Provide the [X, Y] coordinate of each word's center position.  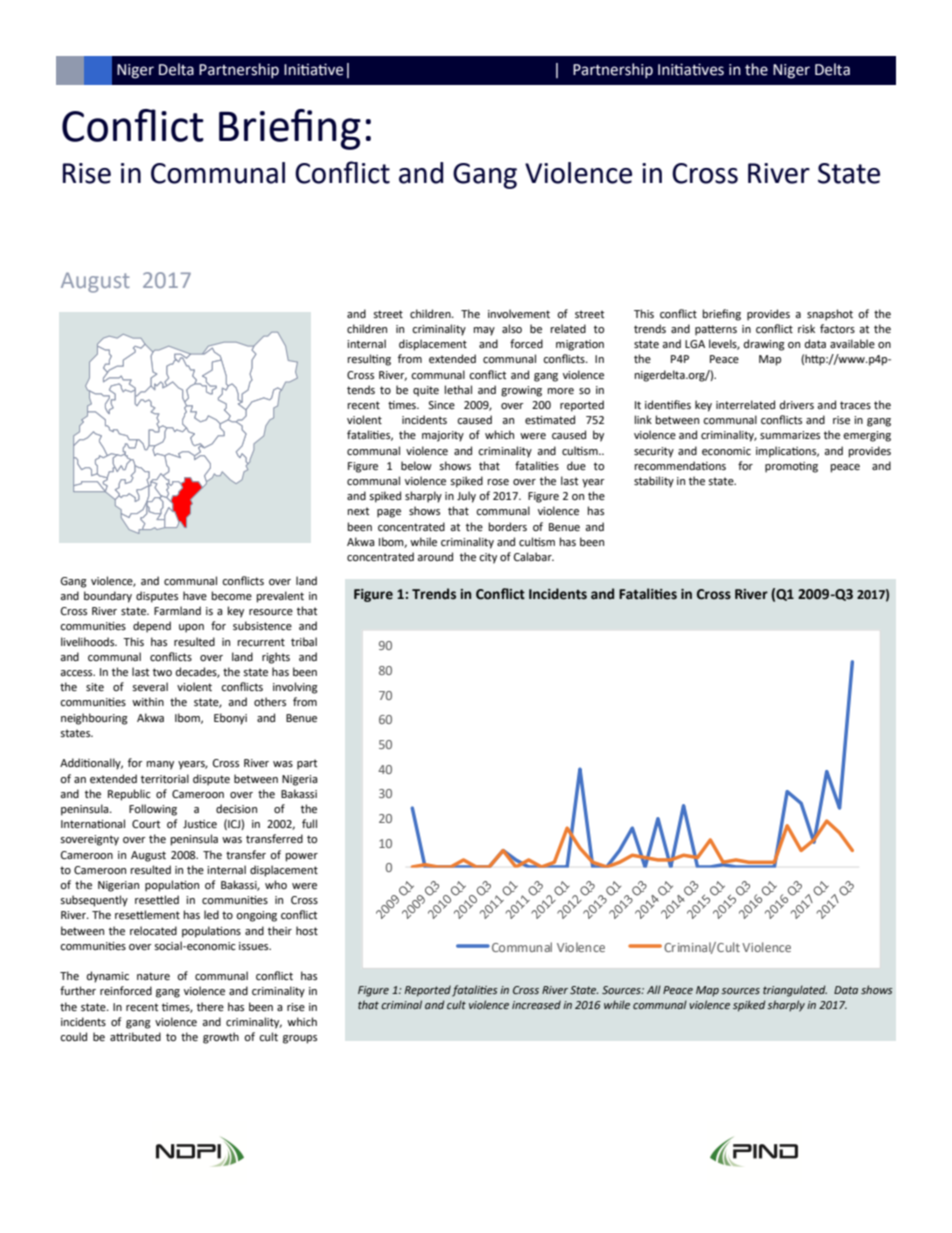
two [162, 672]
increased [536, 1004]
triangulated [795, 991]
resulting [369, 360]
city [488, 558]
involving [295, 688]
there [210, 1007]
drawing [764, 345]
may [484, 331]
